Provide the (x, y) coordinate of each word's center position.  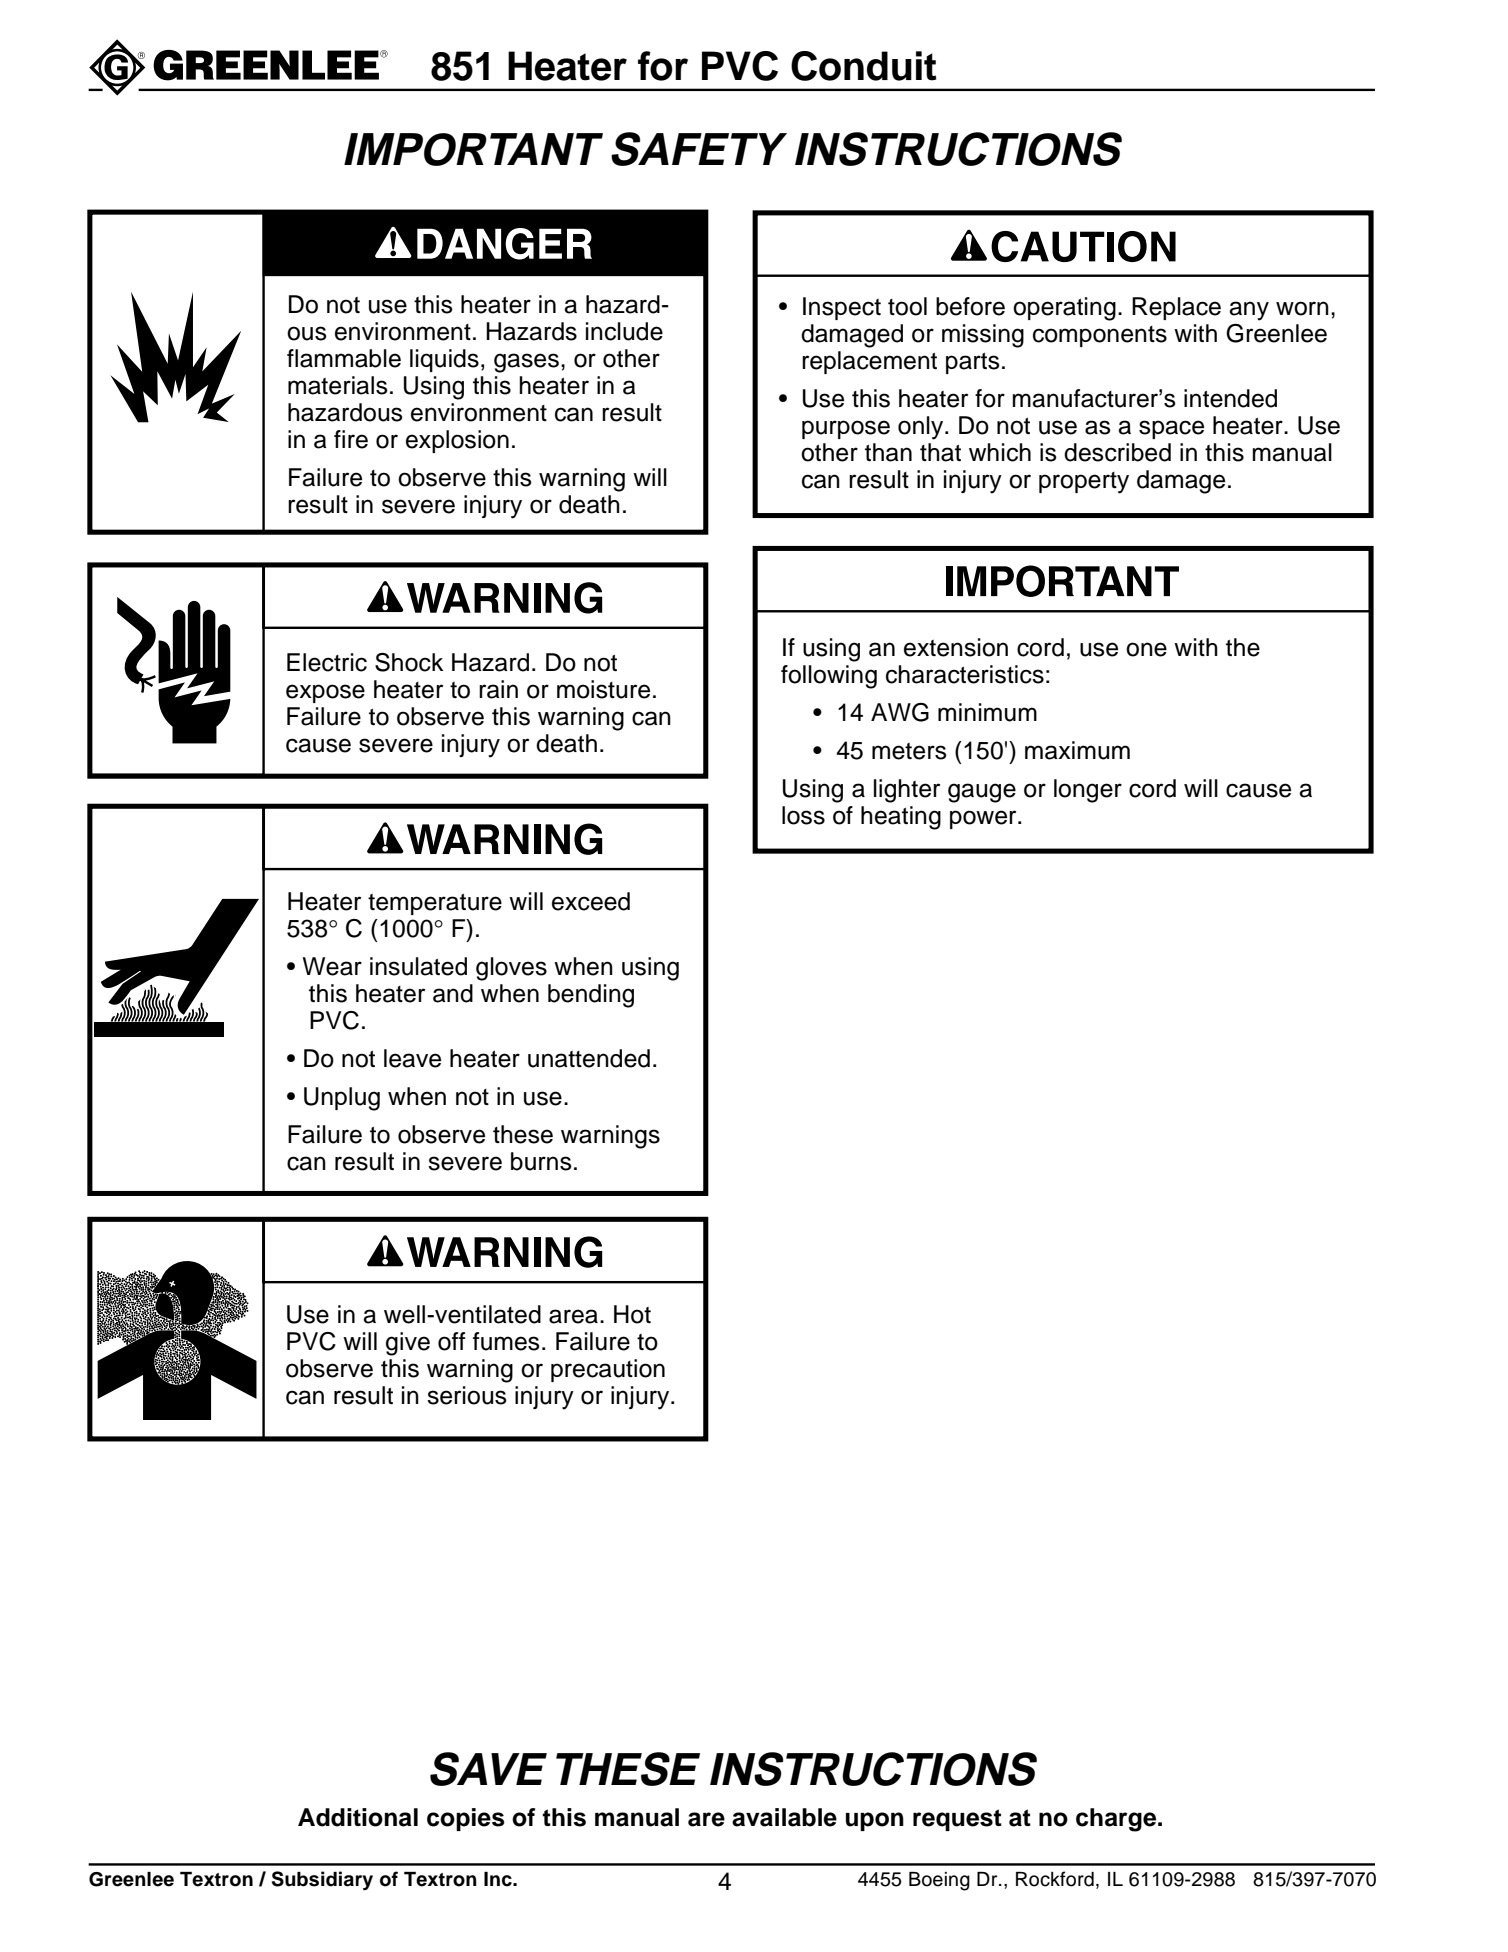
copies (466, 1819)
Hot (632, 1314)
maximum (1077, 750)
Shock (409, 662)
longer (1088, 791)
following (829, 677)
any (1249, 311)
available (784, 1817)
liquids (444, 360)
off (452, 1341)
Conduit (864, 66)
